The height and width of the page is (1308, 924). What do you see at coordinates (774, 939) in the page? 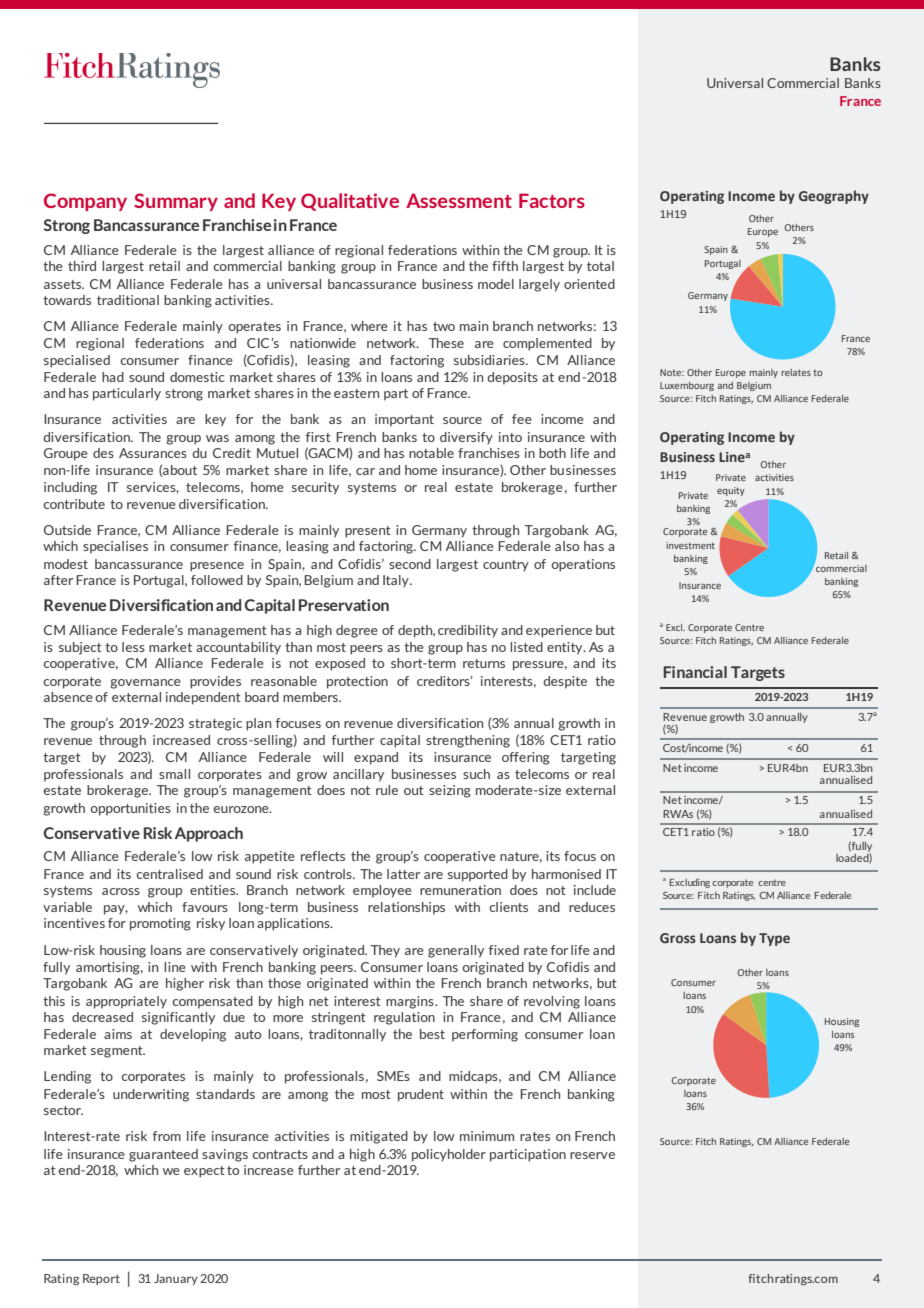
I see `Type` at bounding box center [774, 939].
